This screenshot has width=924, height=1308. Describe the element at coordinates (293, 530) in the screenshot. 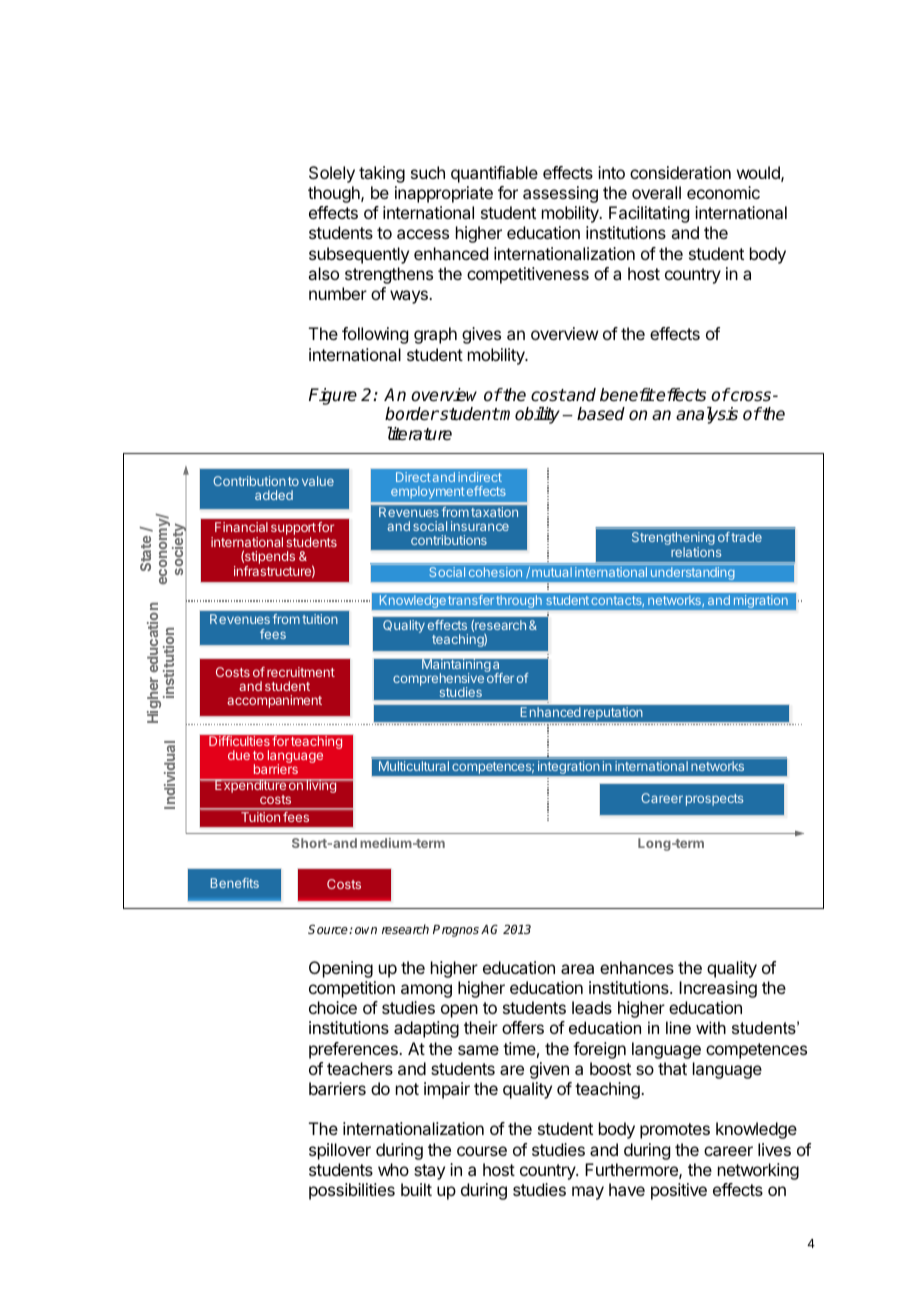

I see `support` at that location.
